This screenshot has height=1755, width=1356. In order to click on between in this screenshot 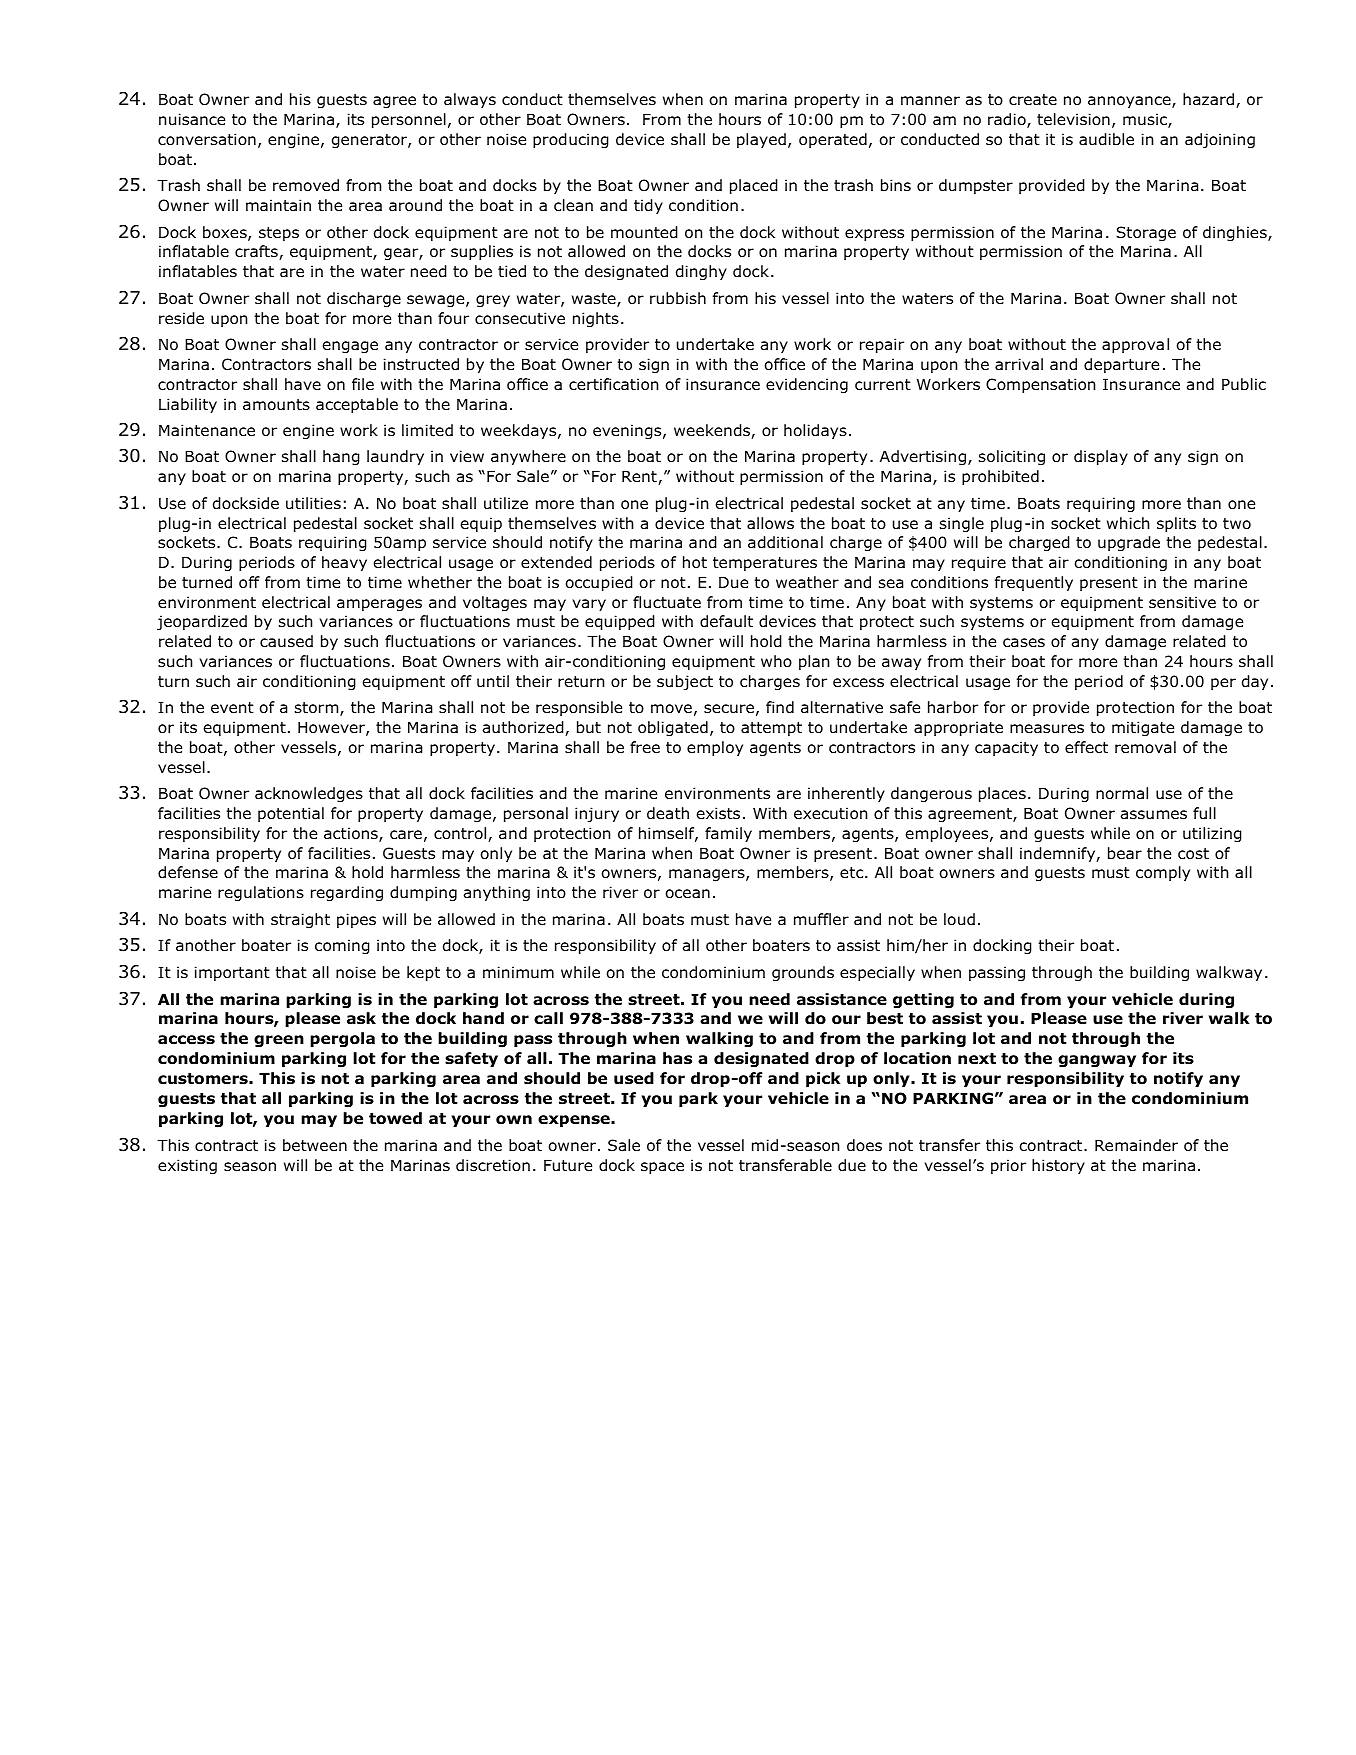, I will do `click(315, 1145)`.
